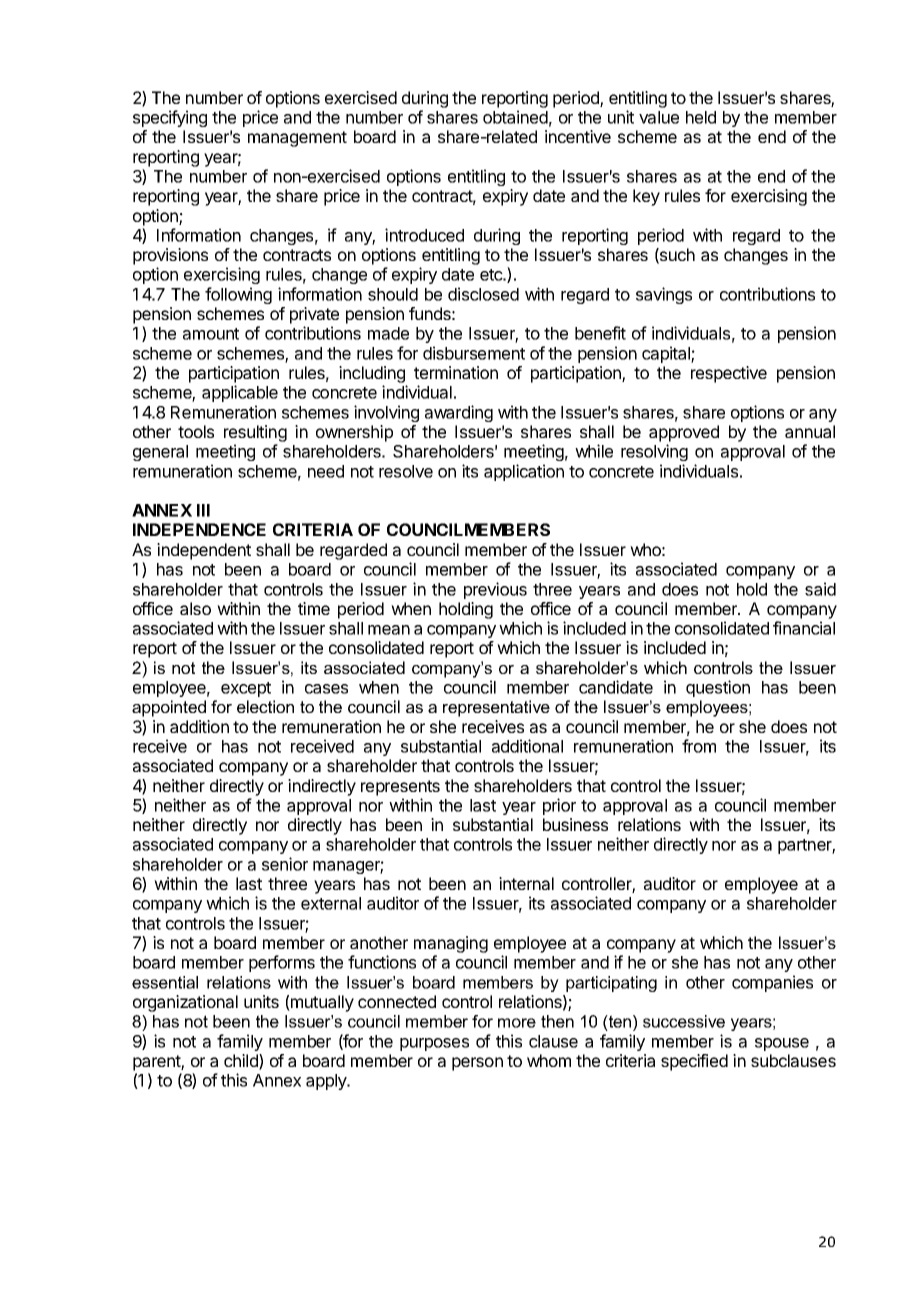 Image resolution: width=924 pixels, height=1308 pixels. I want to click on previous, so click(495, 590).
